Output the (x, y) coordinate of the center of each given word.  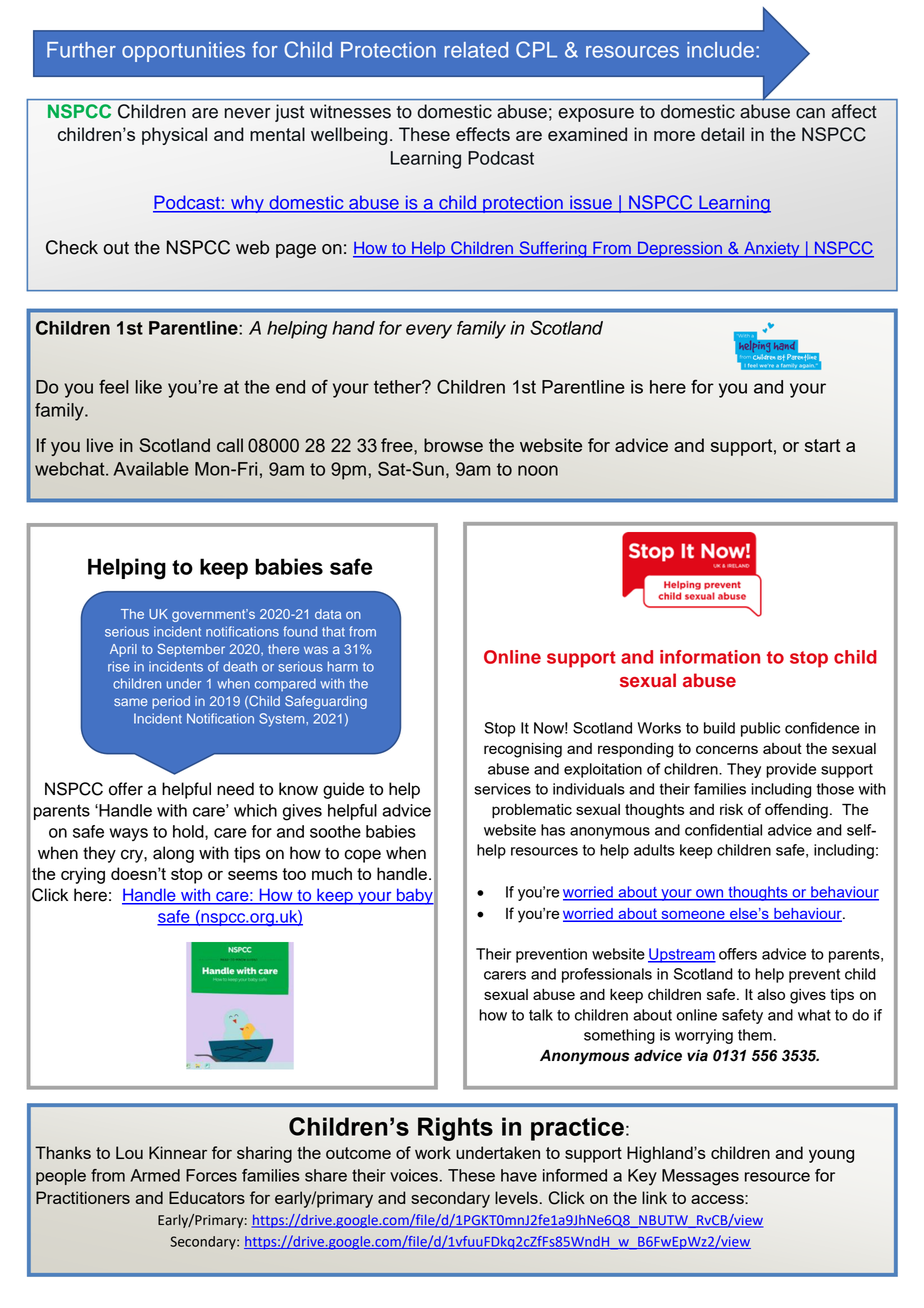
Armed (155, 1175)
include (720, 50)
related (476, 50)
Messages (700, 1177)
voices (414, 1175)
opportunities (183, 52)
